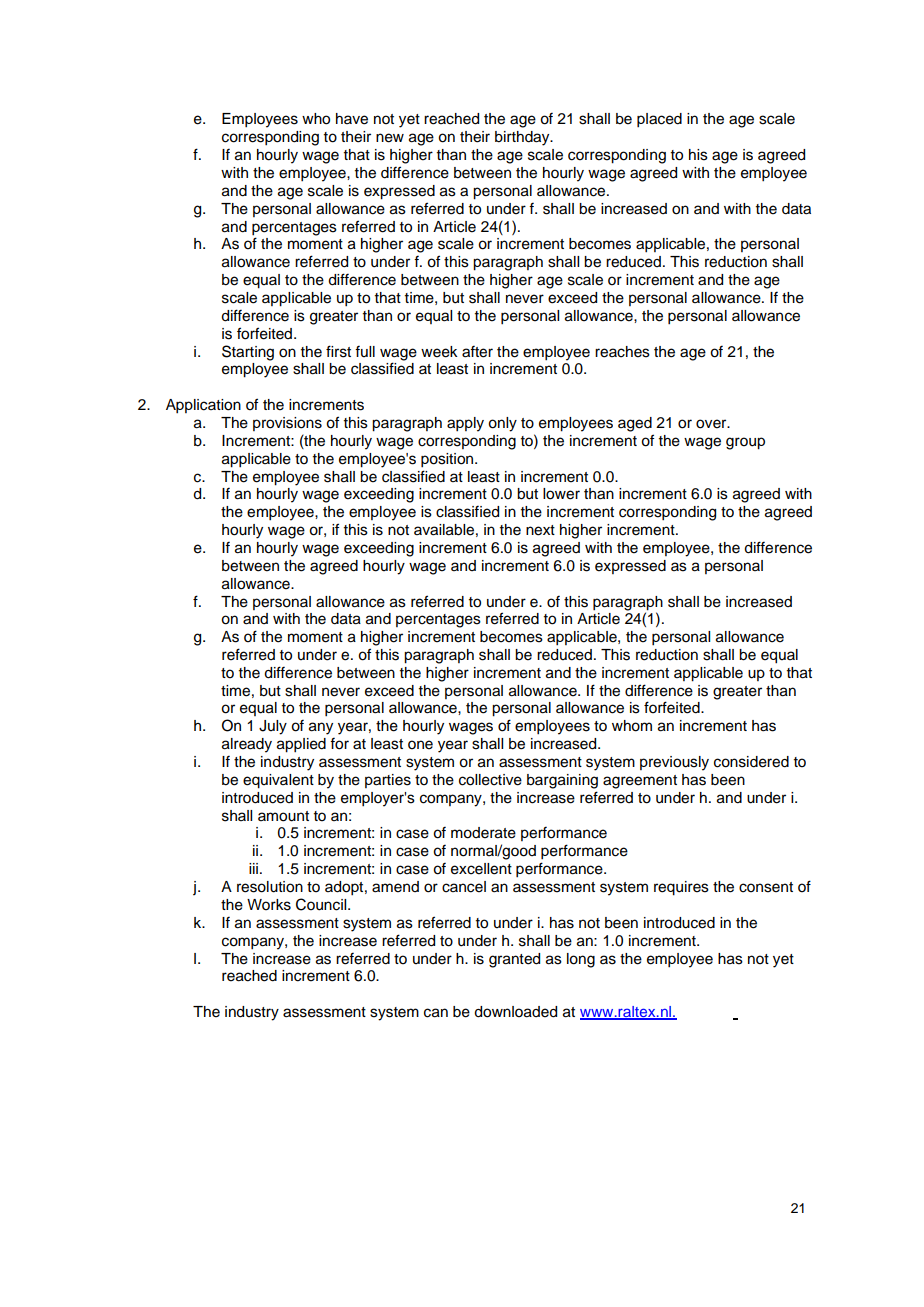 This image has height=1307, width=924. Describe the element at coordinates (269, 905) in the image. I see `Works` at that location.
